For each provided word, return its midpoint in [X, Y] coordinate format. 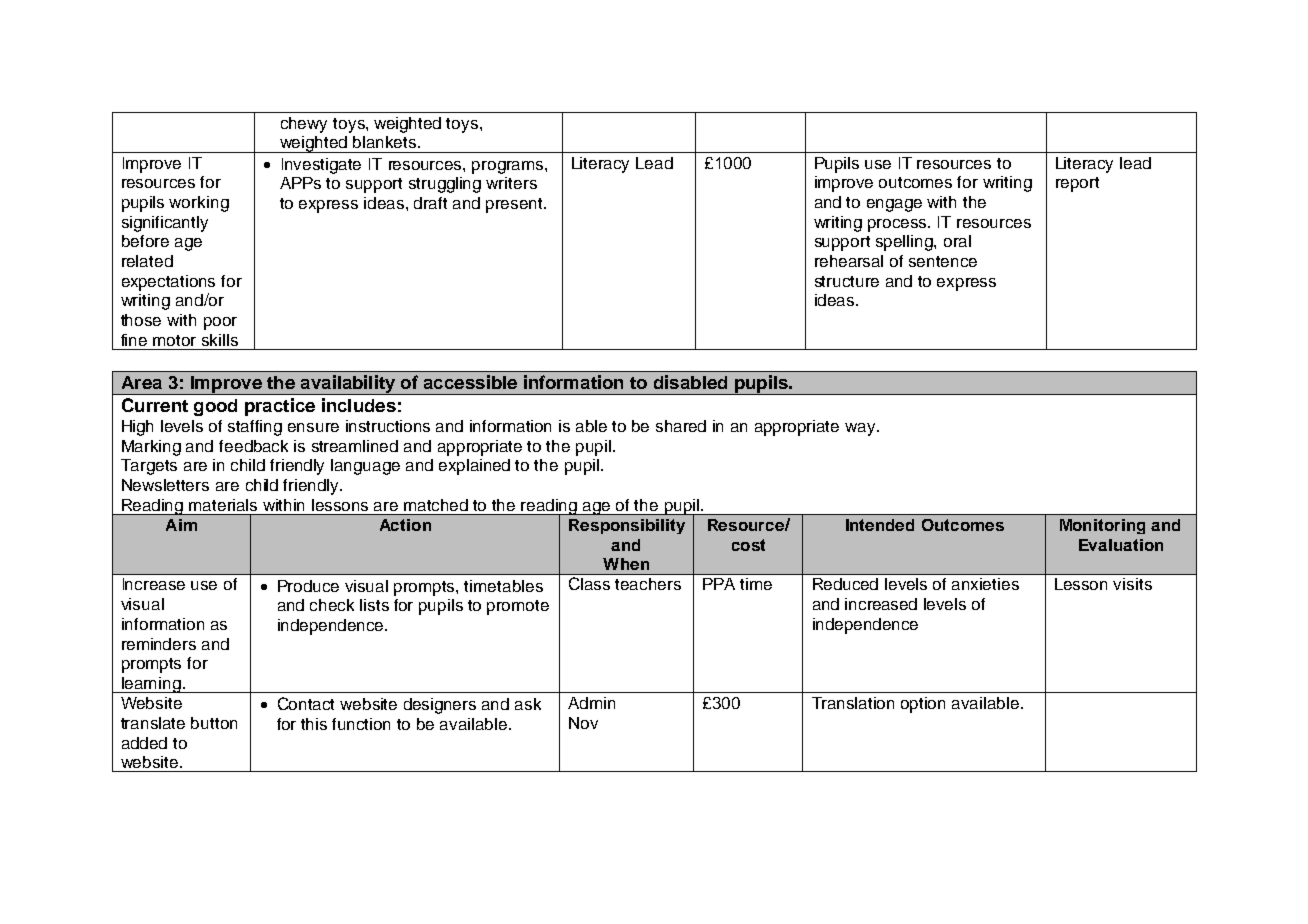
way [861, 429]
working [199, 204]
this [314, 724]
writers [511, 183]
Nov [583, 723]
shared [681, 426]
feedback [253, 446]
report [1077, 184]
